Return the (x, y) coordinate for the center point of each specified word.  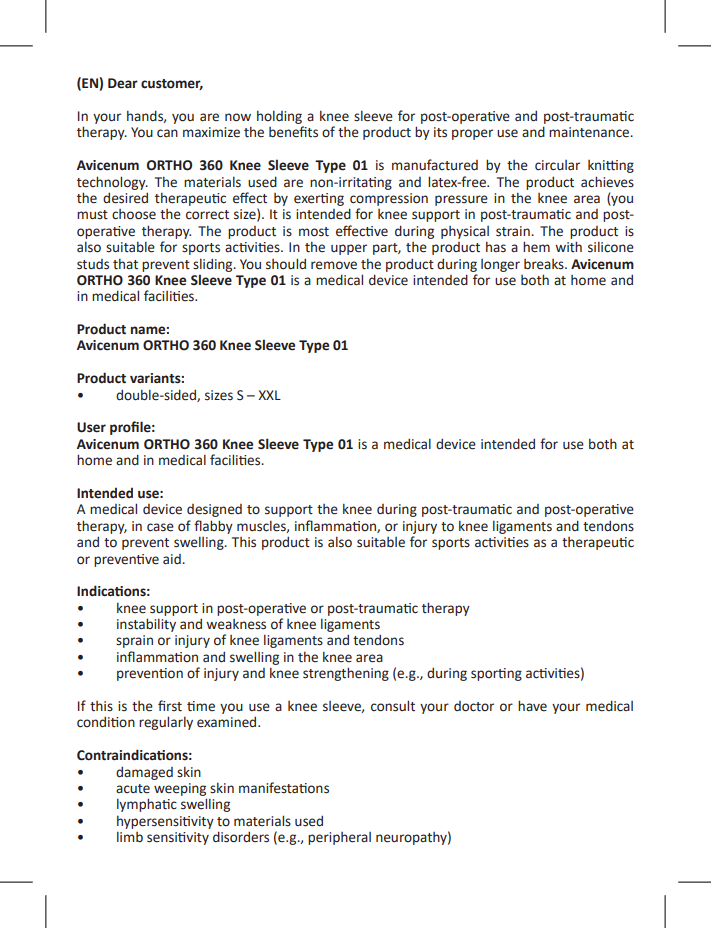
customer (172, 84)
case (160, 527)
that (125, 264)
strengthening (346, 674)
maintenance (590, 132)
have (532, 706)
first (170, 706)
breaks (545, 264)
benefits (293, 132)
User (91, 427)
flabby (213, 527)
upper (349, 249)
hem (536, 247)
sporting (496, 674)
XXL (269, 395)
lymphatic (147, 805)
